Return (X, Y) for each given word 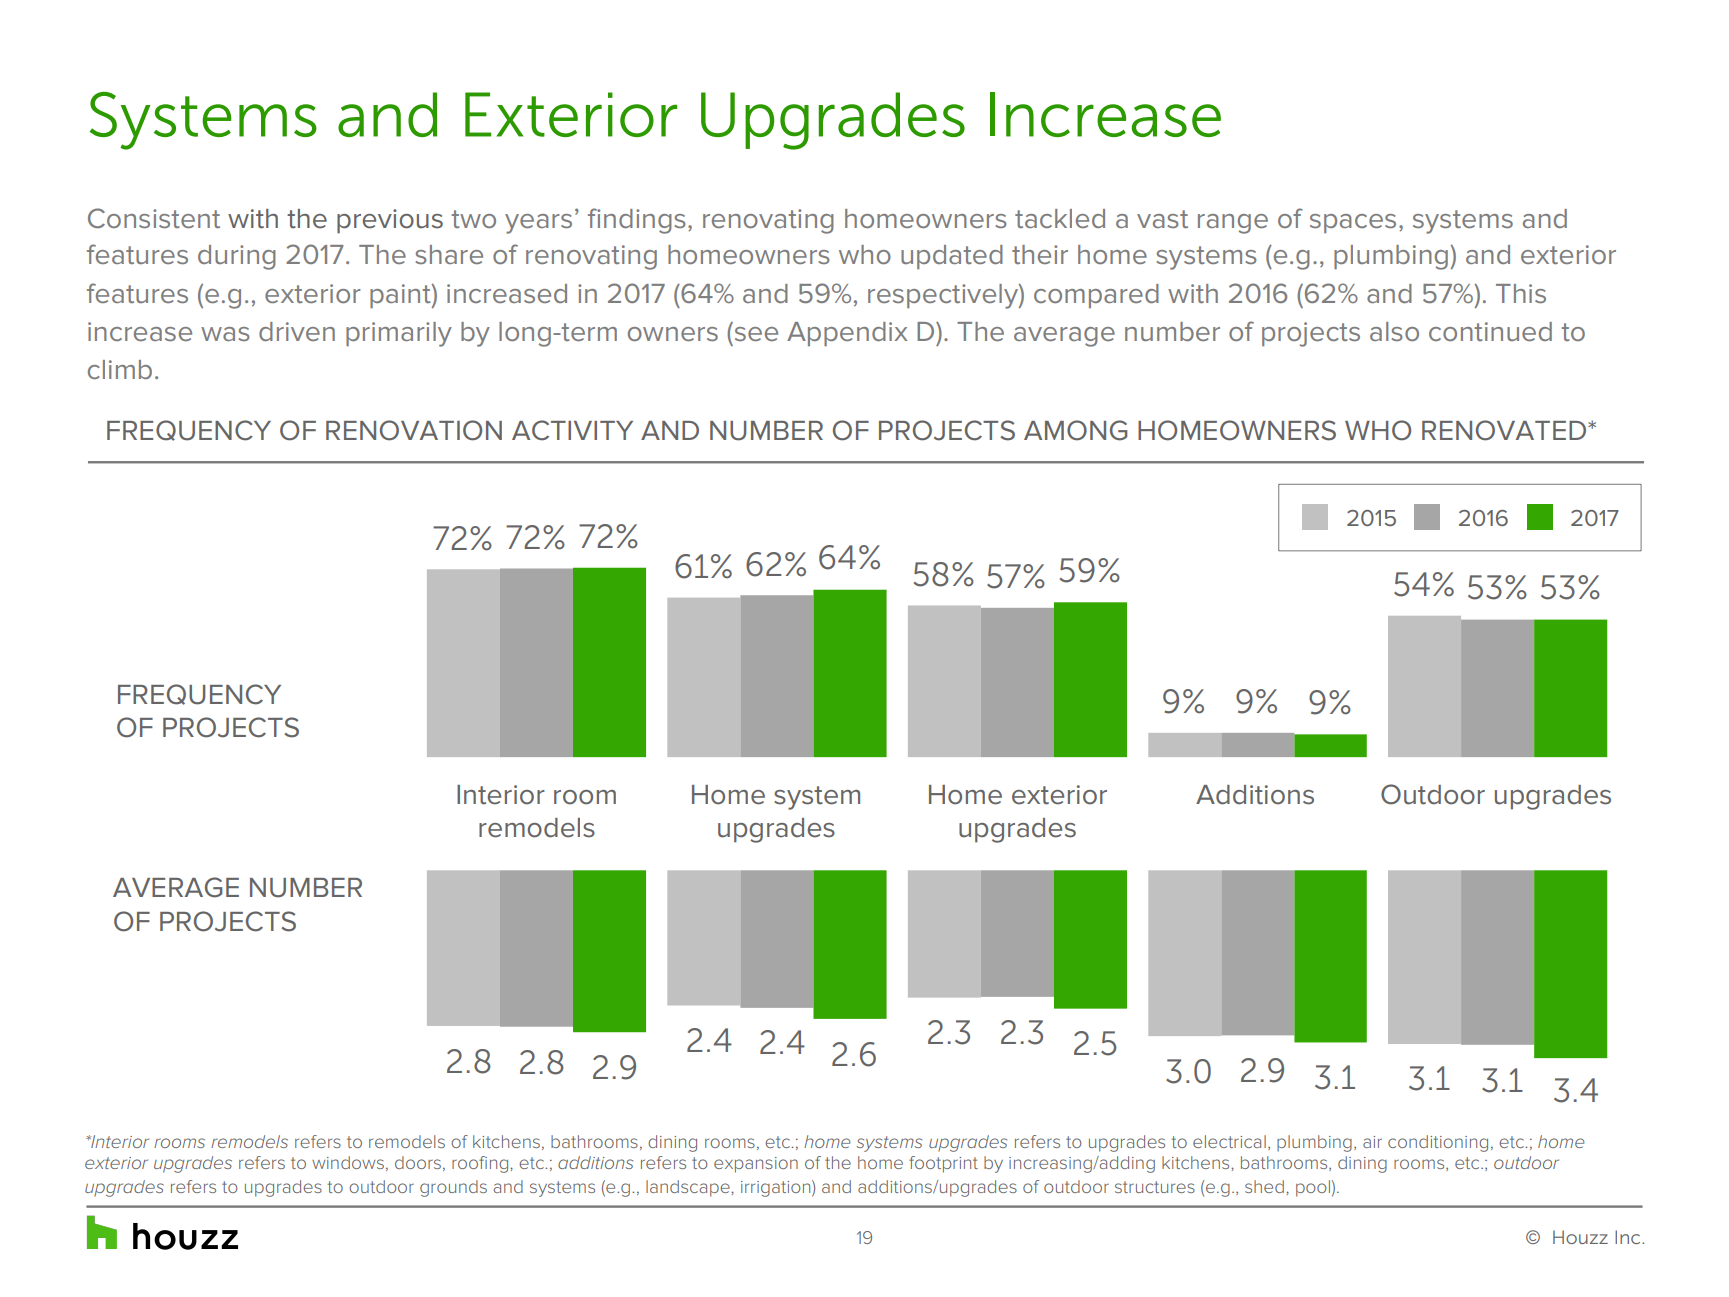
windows (348, 1162)
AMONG (1075, 430)
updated (952, 257)
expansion (756, 1165)
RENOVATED (1505, 430)
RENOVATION (414, 430)
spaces (1353, 223)
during (237, 257)
